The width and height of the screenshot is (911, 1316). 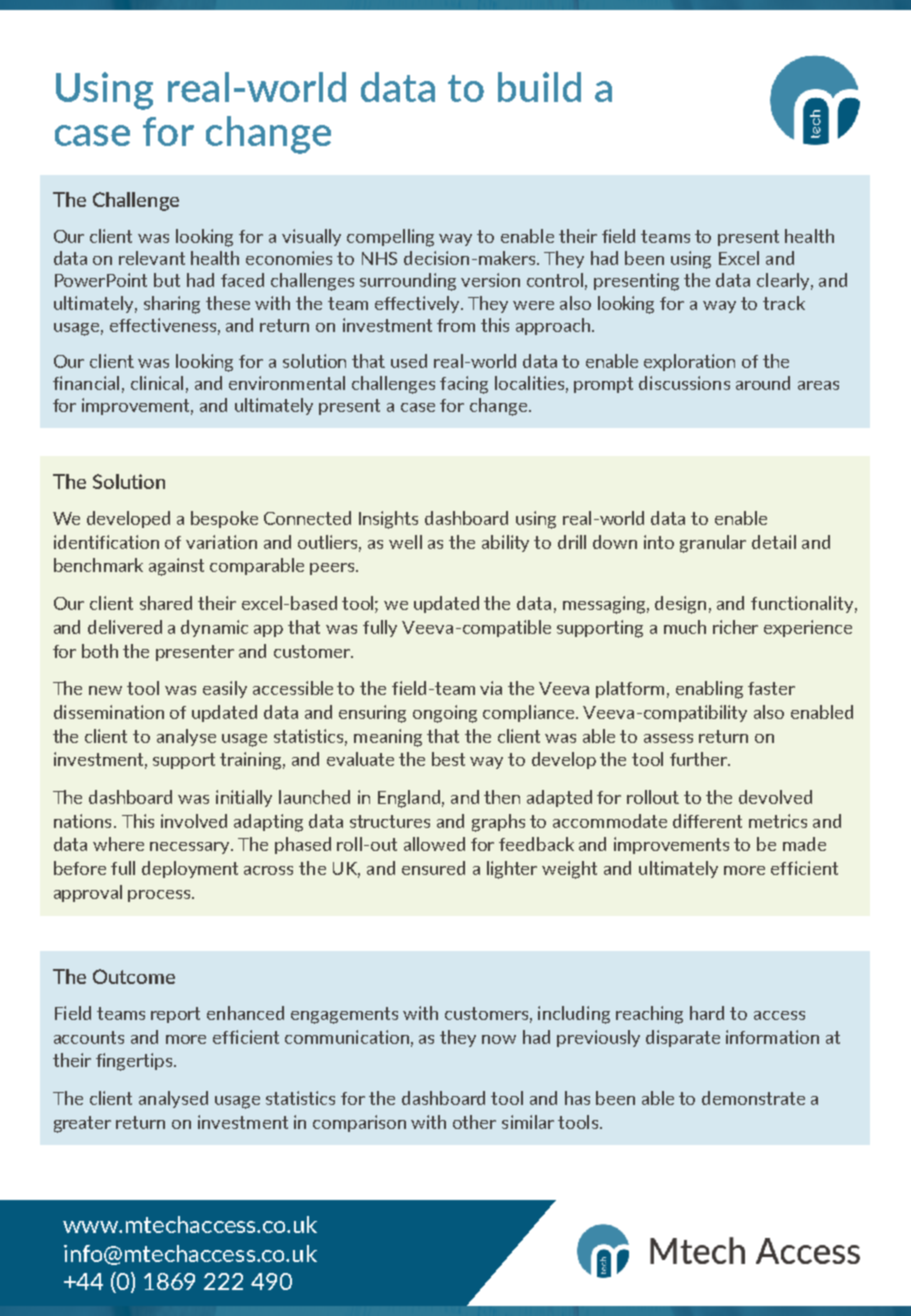 I want to click on different, so click(x=707, y=821).
